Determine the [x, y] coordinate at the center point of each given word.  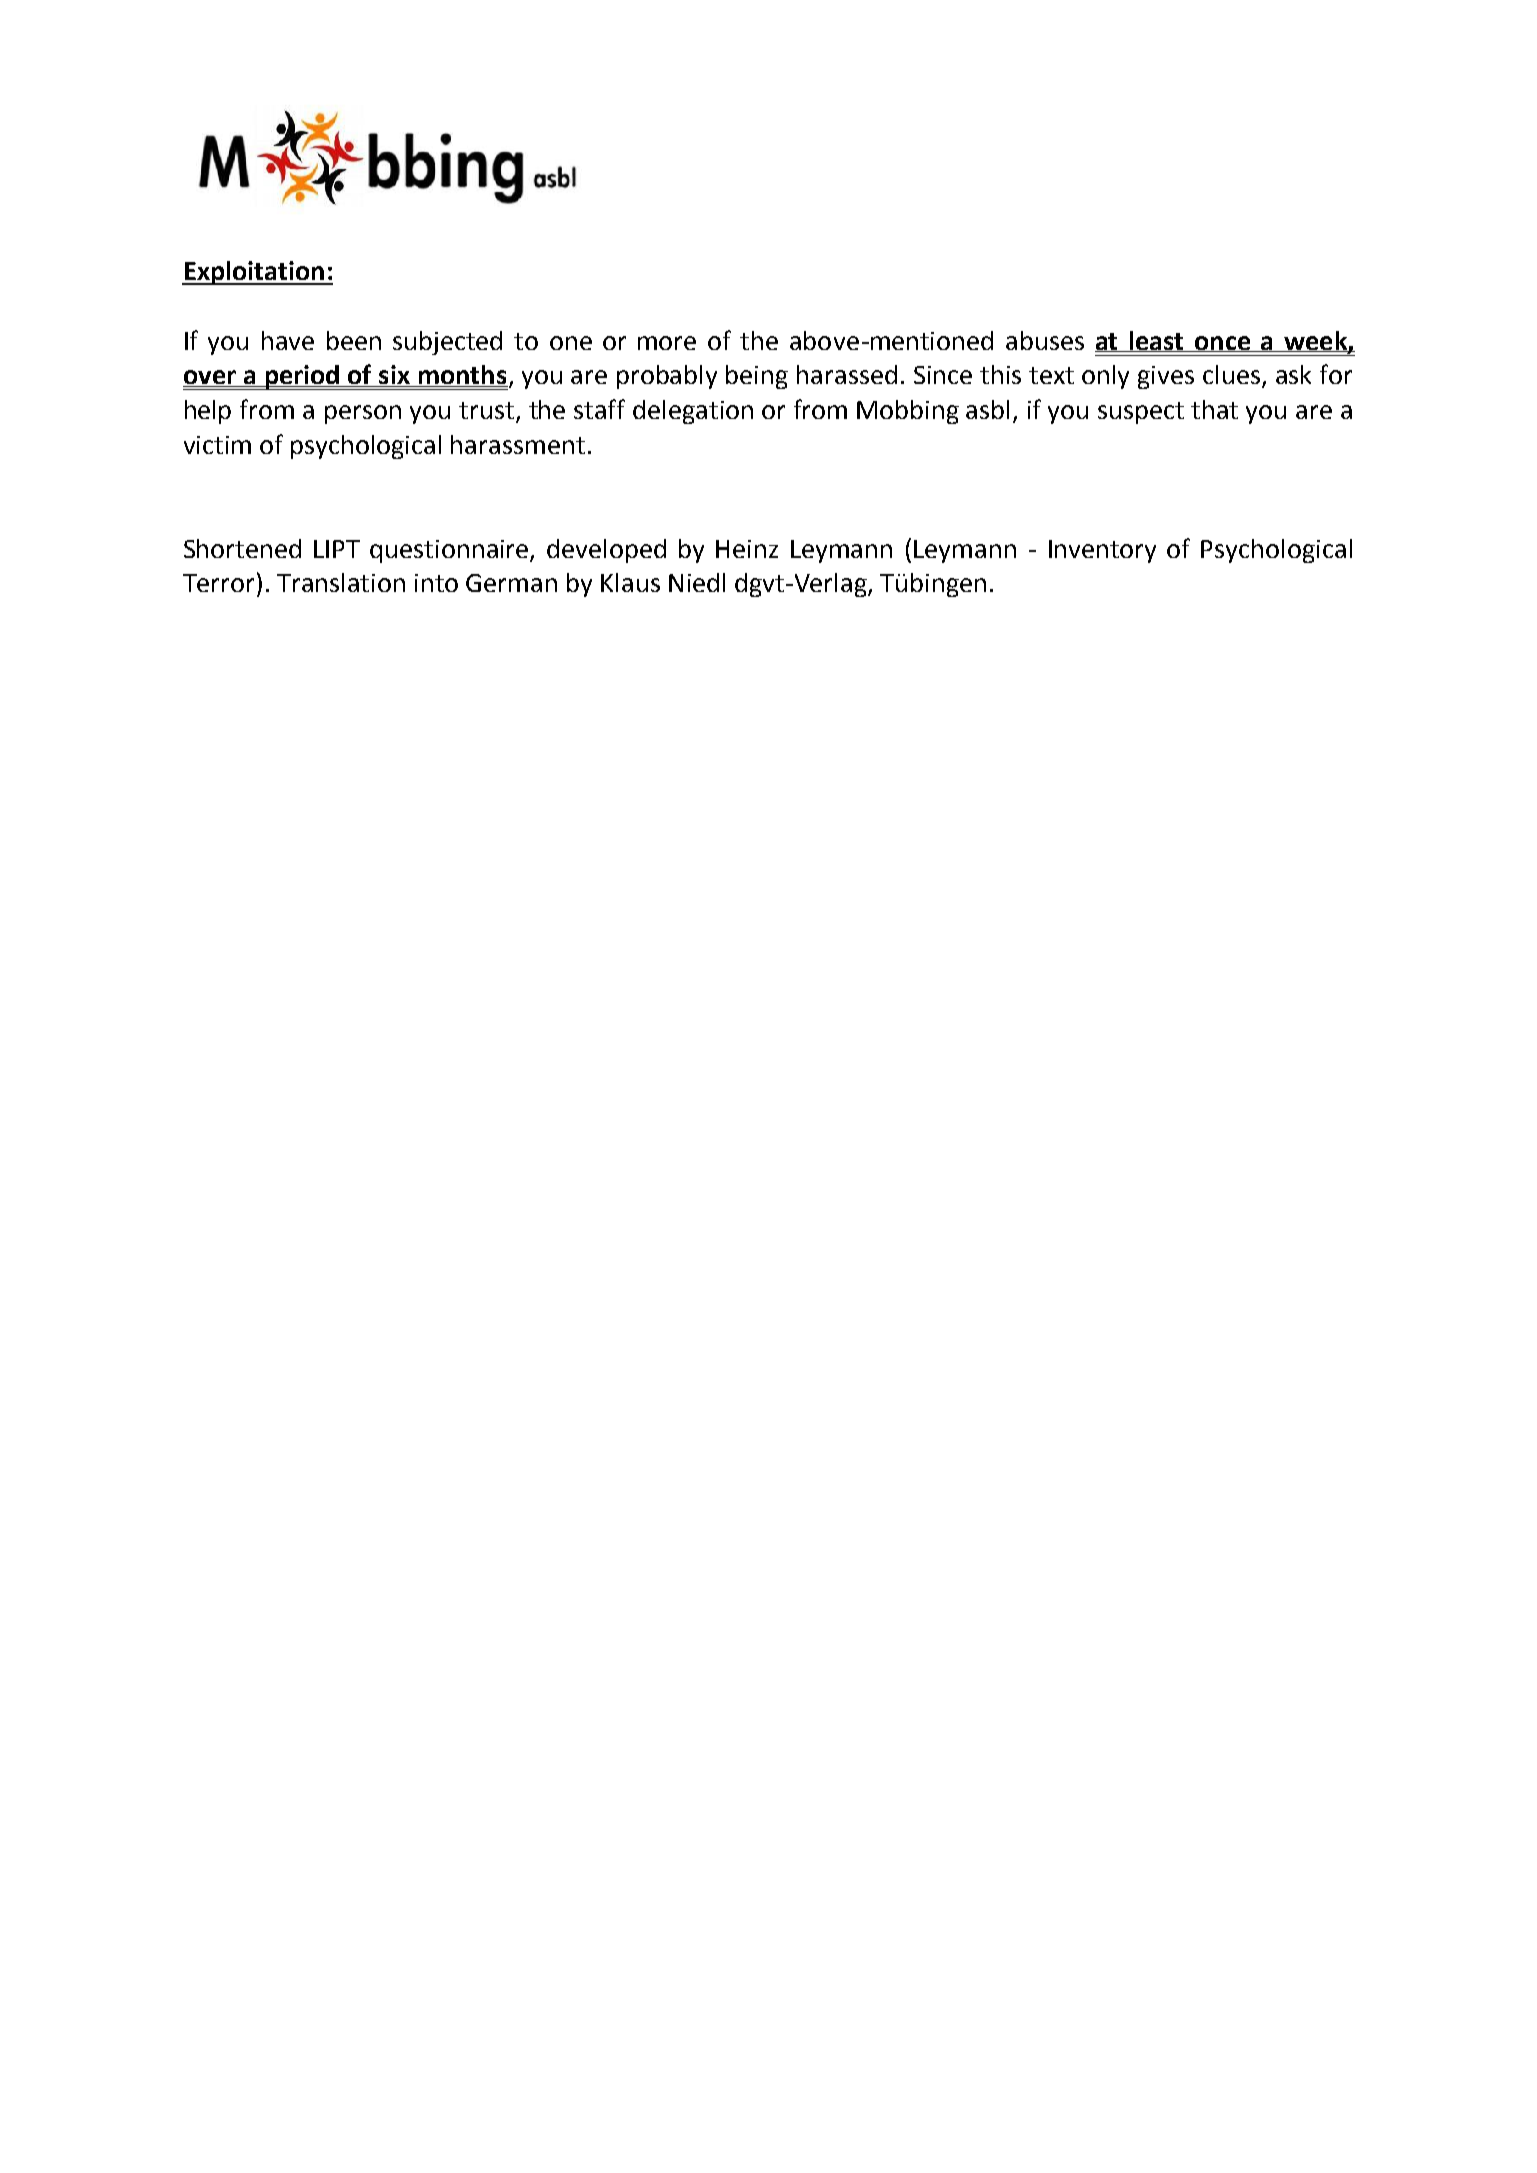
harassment [518, 444]
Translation [341, 582]
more [667, 343]
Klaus [630, 582]
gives [1166, 377]
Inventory [1102, 551]
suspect [1141, 413]
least [1156, 341]
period [302, 377]
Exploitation [254, 273]
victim [217, 445]
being [757, 377]
